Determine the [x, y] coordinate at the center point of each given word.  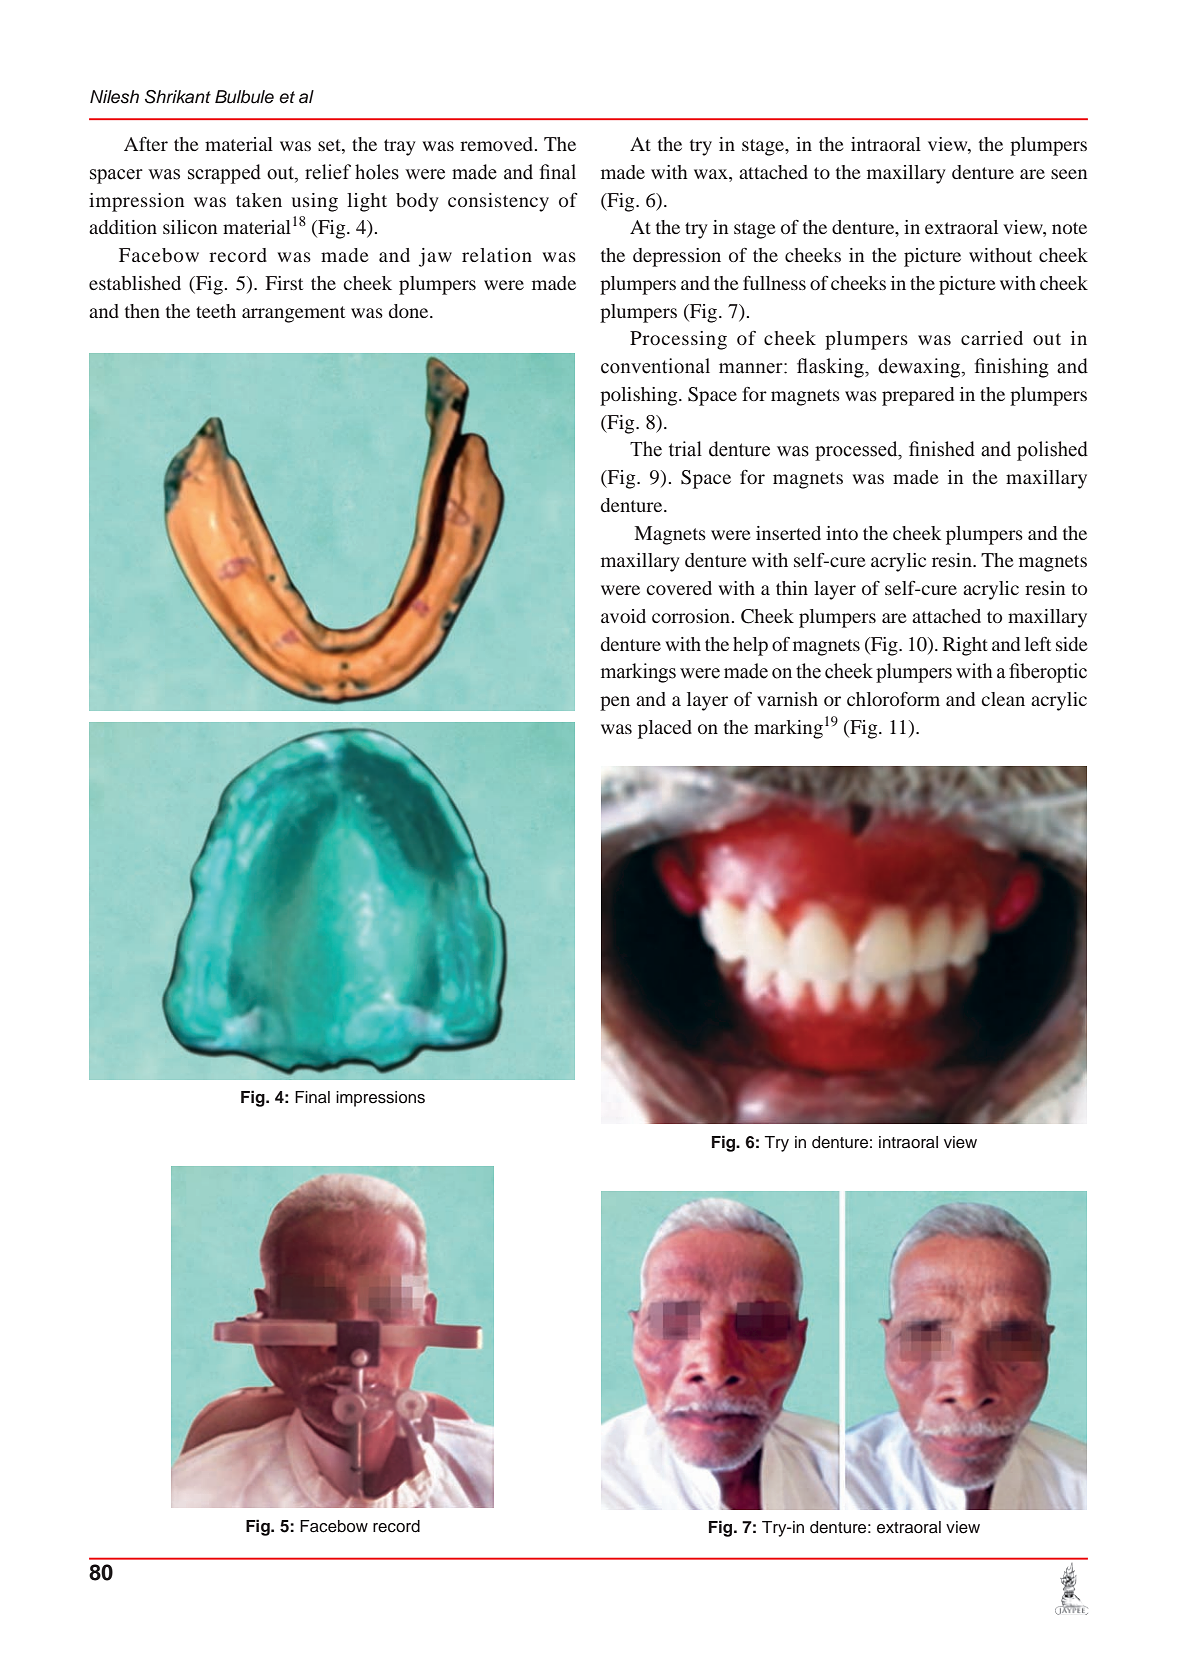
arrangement [293, 314]
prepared [918, 396]
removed [498, 144]
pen [615, 703]
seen [1069, 174]
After [146, 144]
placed [665, 729]
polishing [640, 396]
